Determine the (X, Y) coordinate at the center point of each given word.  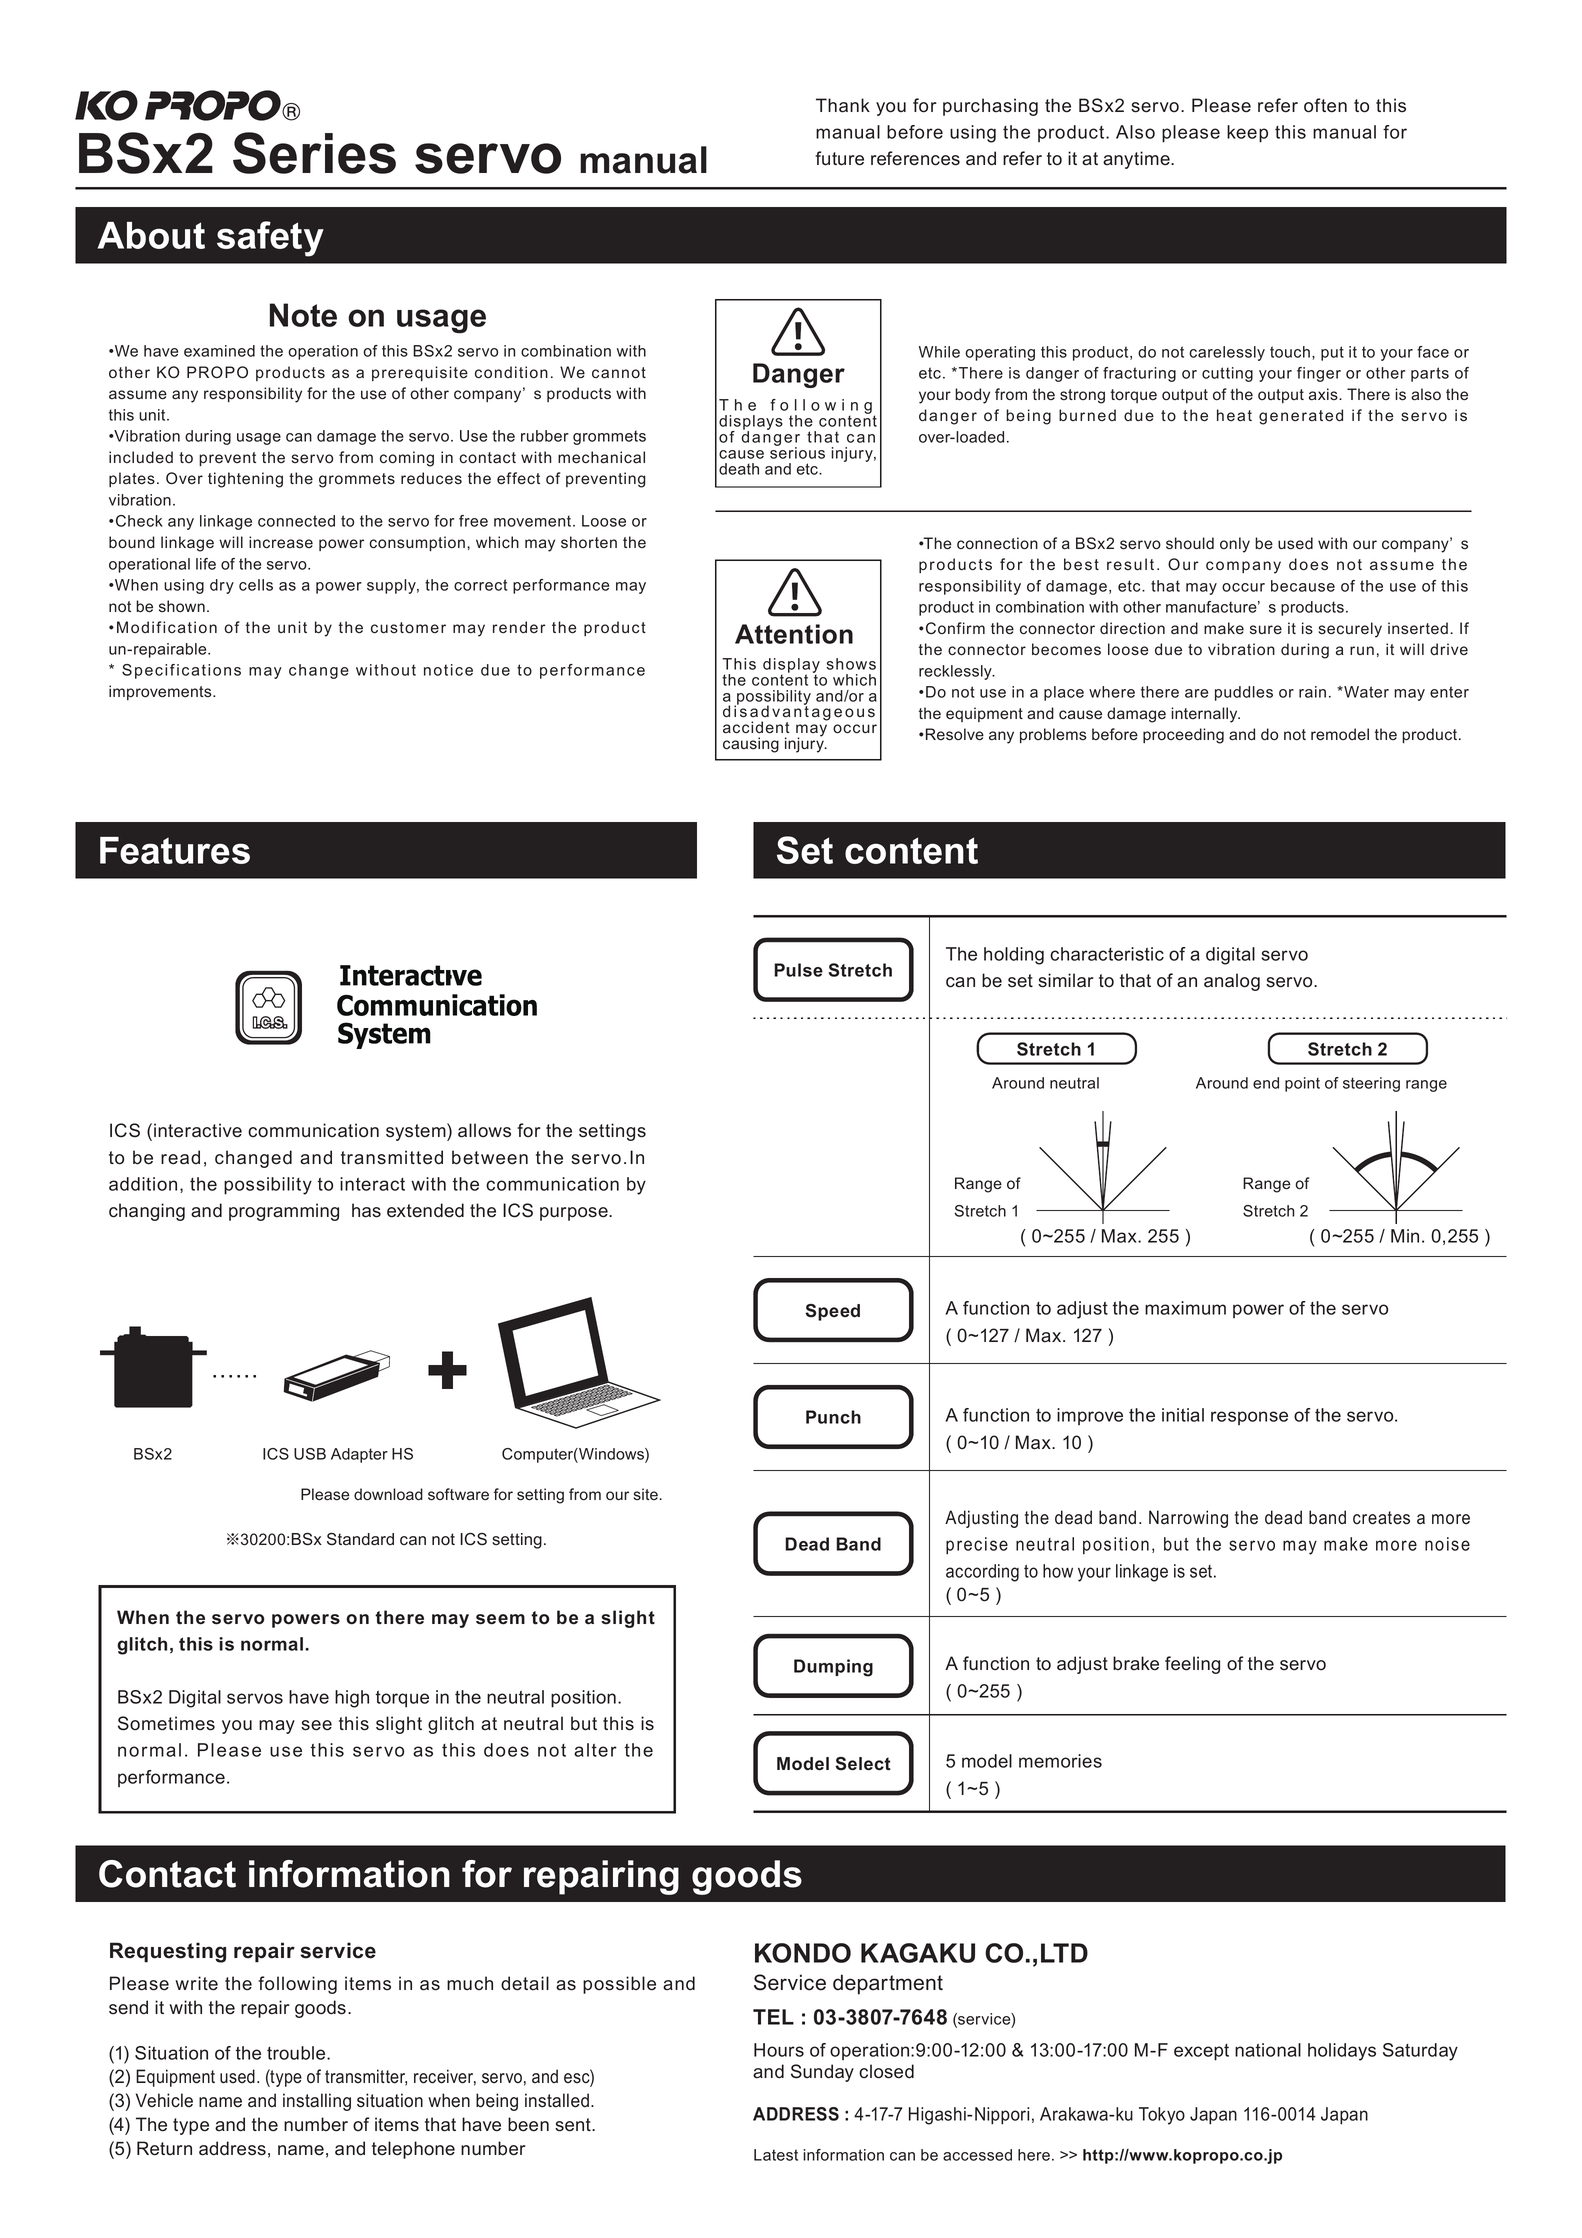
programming (284, 1212)
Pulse (798, 970)
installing (317, 2102)
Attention (794, 634)
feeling (1192, 1665)
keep (1247, 134)
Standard (360, 1539)
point (1302, 1084)
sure (1266, 630)
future (839, 158)
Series (314, 153)
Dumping (833, 1668)
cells (256, 585)
